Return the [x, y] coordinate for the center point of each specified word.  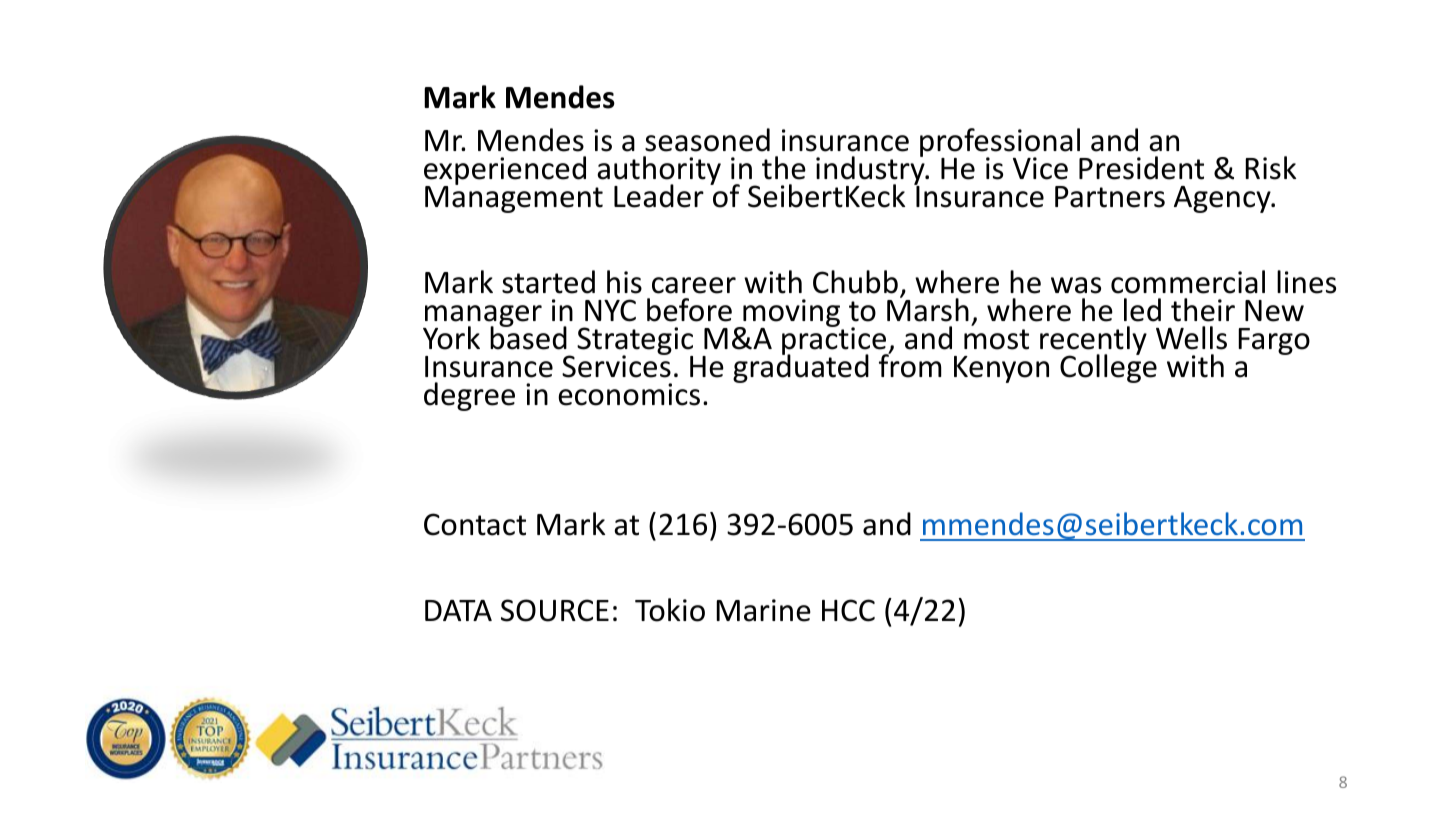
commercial [1188, 282]
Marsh [928, 309]
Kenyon [1001, 369]
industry [871, 171]
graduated [801, 368]
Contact [475, 524]
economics [629, 394]
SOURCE [555, 610]
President [1141, 168]
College [1108, 368]
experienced [505, 172]
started [548, 282]
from [910, 365]
